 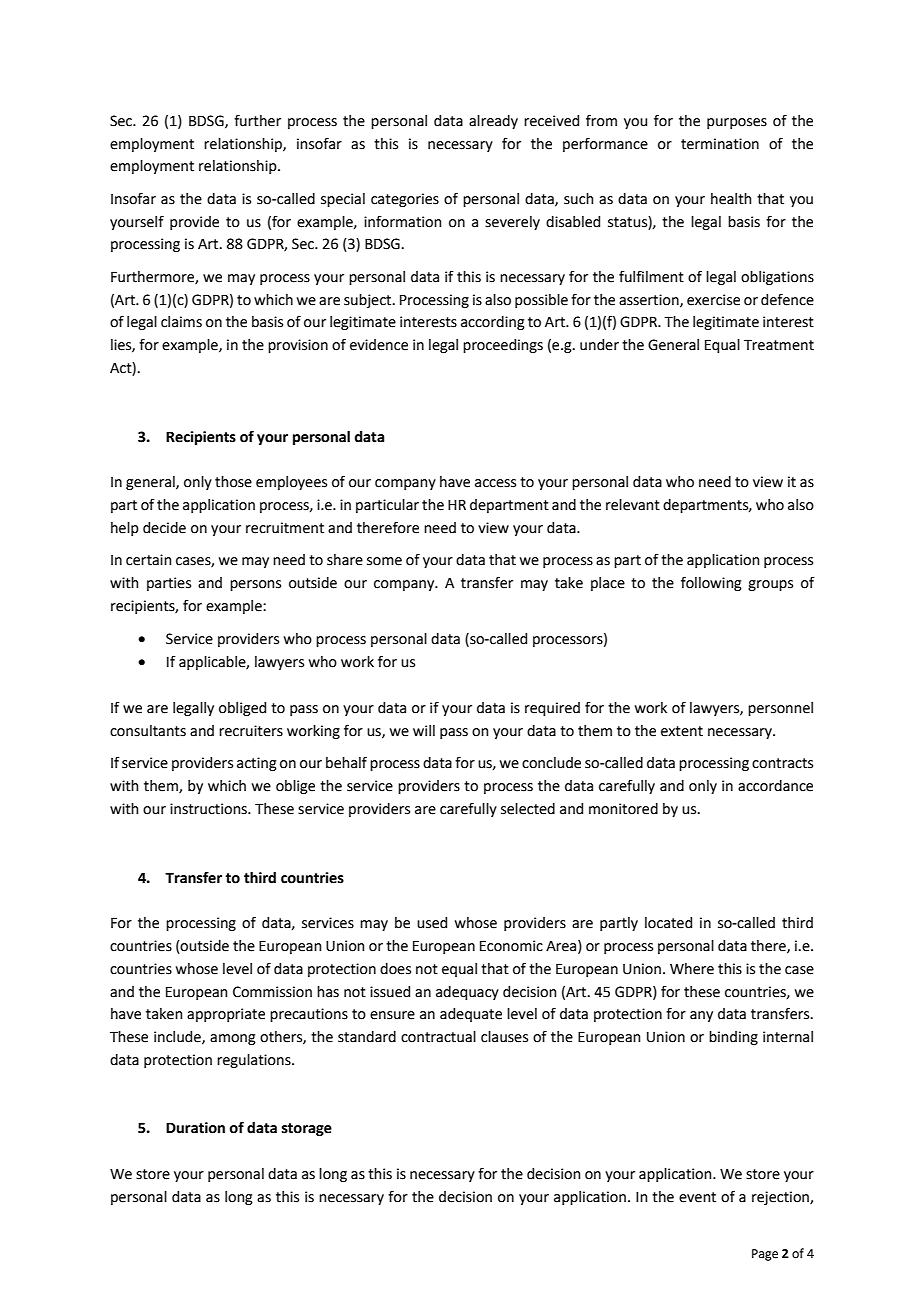 What do you see at coordinates (711, 583) in the page?
I see `following` at bounding box center [711, 583].
